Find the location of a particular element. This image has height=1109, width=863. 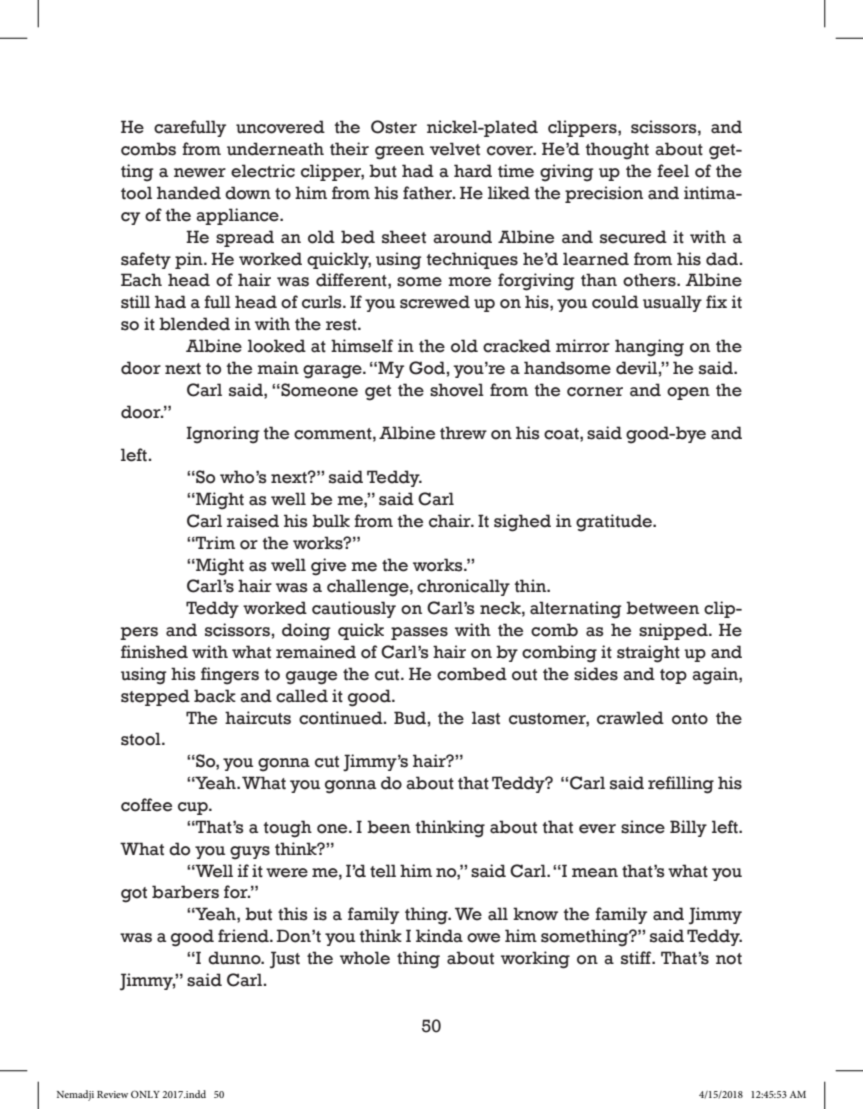

himself is located at coordinates (362, 346).
